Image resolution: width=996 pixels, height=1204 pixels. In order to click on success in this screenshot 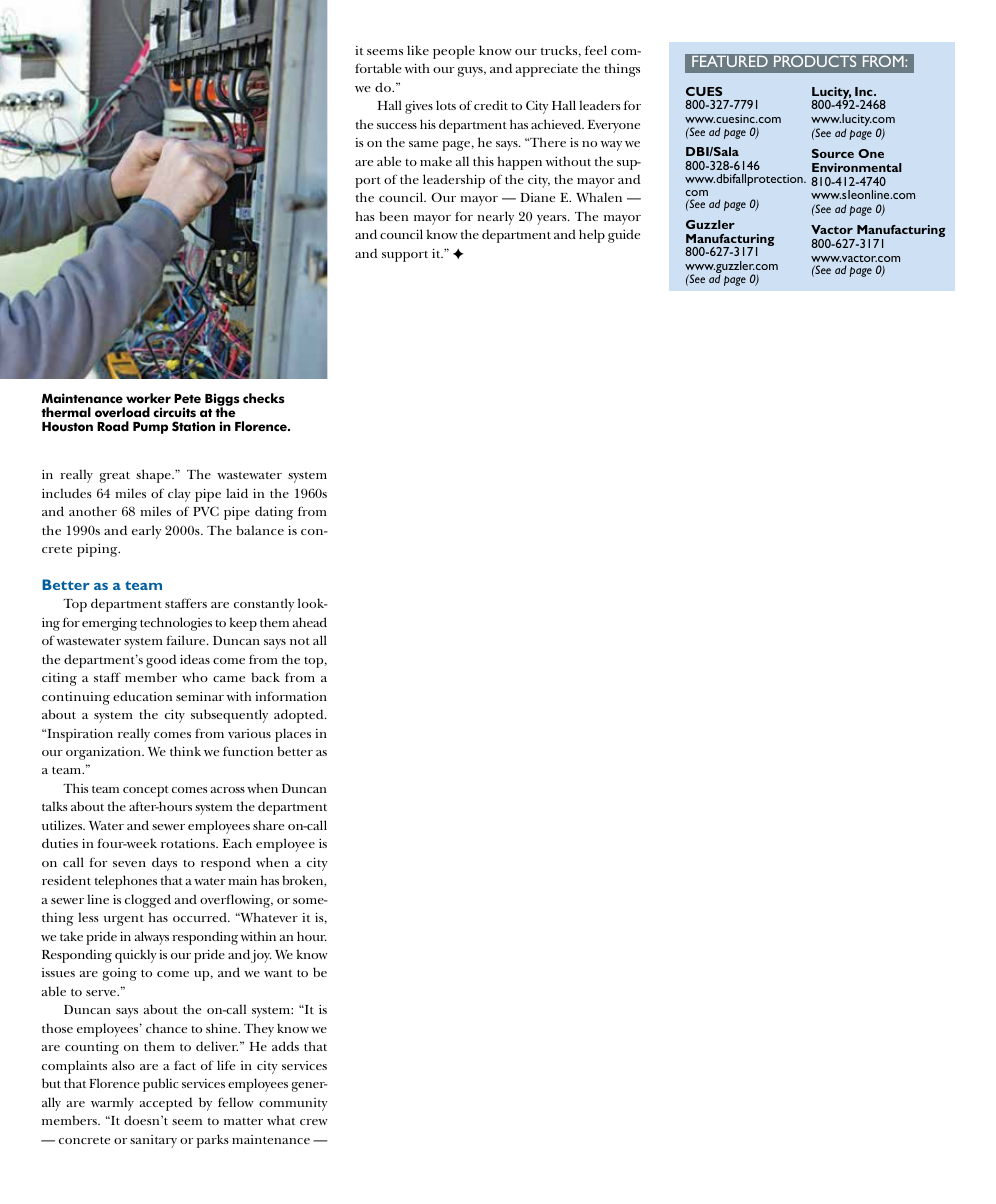, I will do `click(397, 126)`.
